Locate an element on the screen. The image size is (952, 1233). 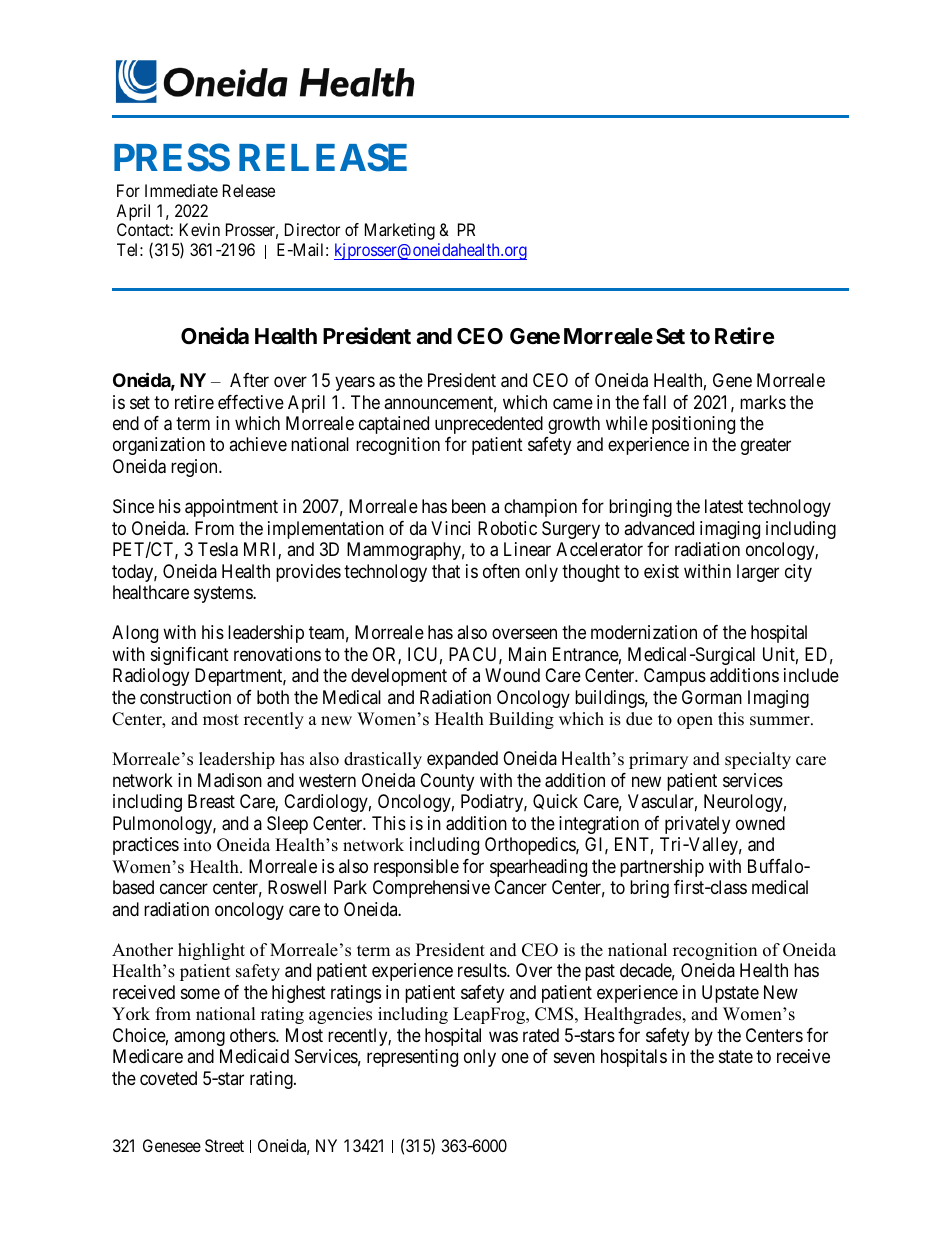
County is located at coordinates (447, 782).
